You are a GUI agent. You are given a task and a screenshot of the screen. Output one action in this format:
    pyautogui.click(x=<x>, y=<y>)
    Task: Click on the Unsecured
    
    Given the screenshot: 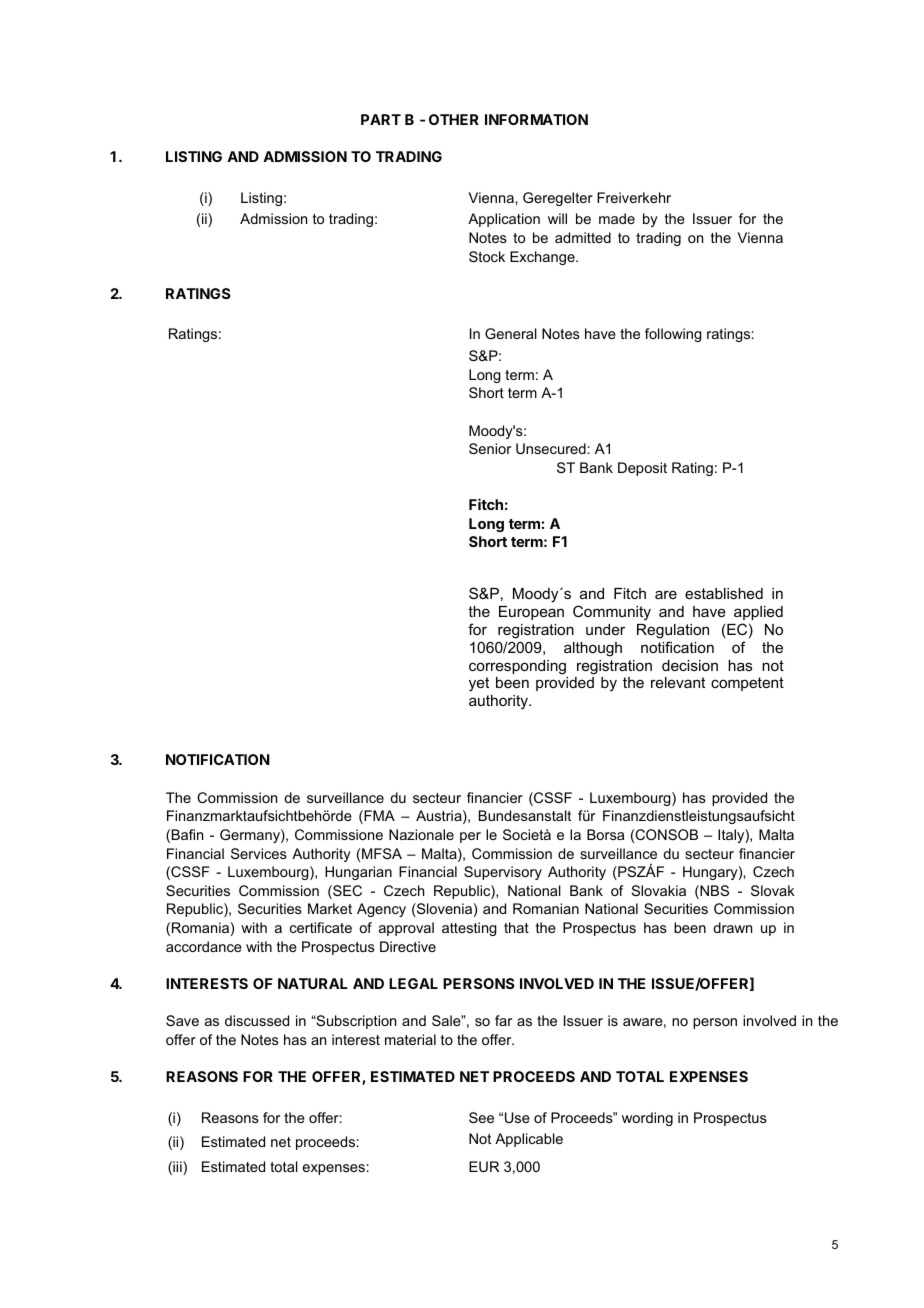 What is the action you would take?
    pyautogui.click(x=551, y=448)
